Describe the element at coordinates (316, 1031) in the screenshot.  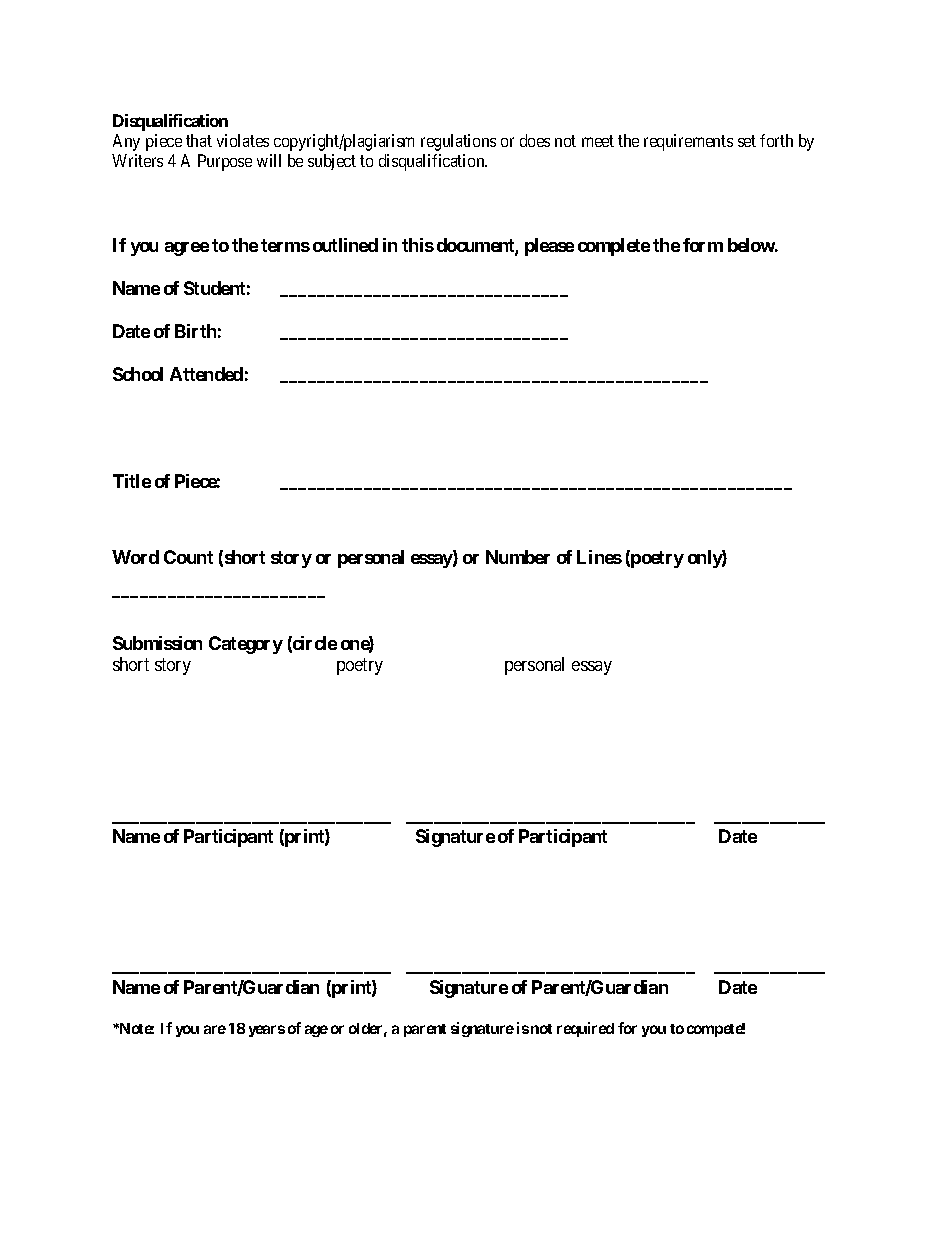
I see `age` at that location.
